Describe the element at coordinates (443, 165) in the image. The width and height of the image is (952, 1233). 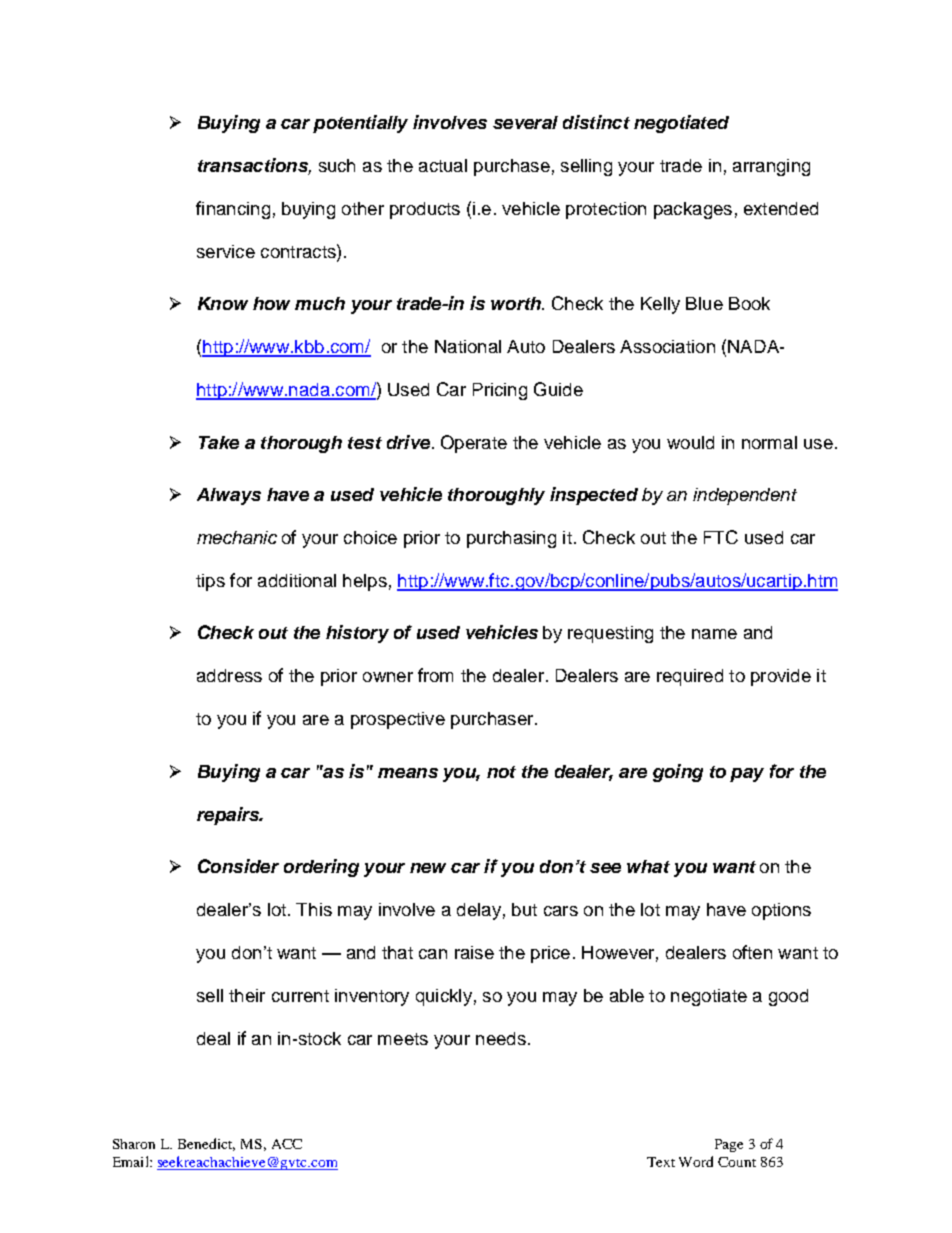
I see `actual` at that location.
